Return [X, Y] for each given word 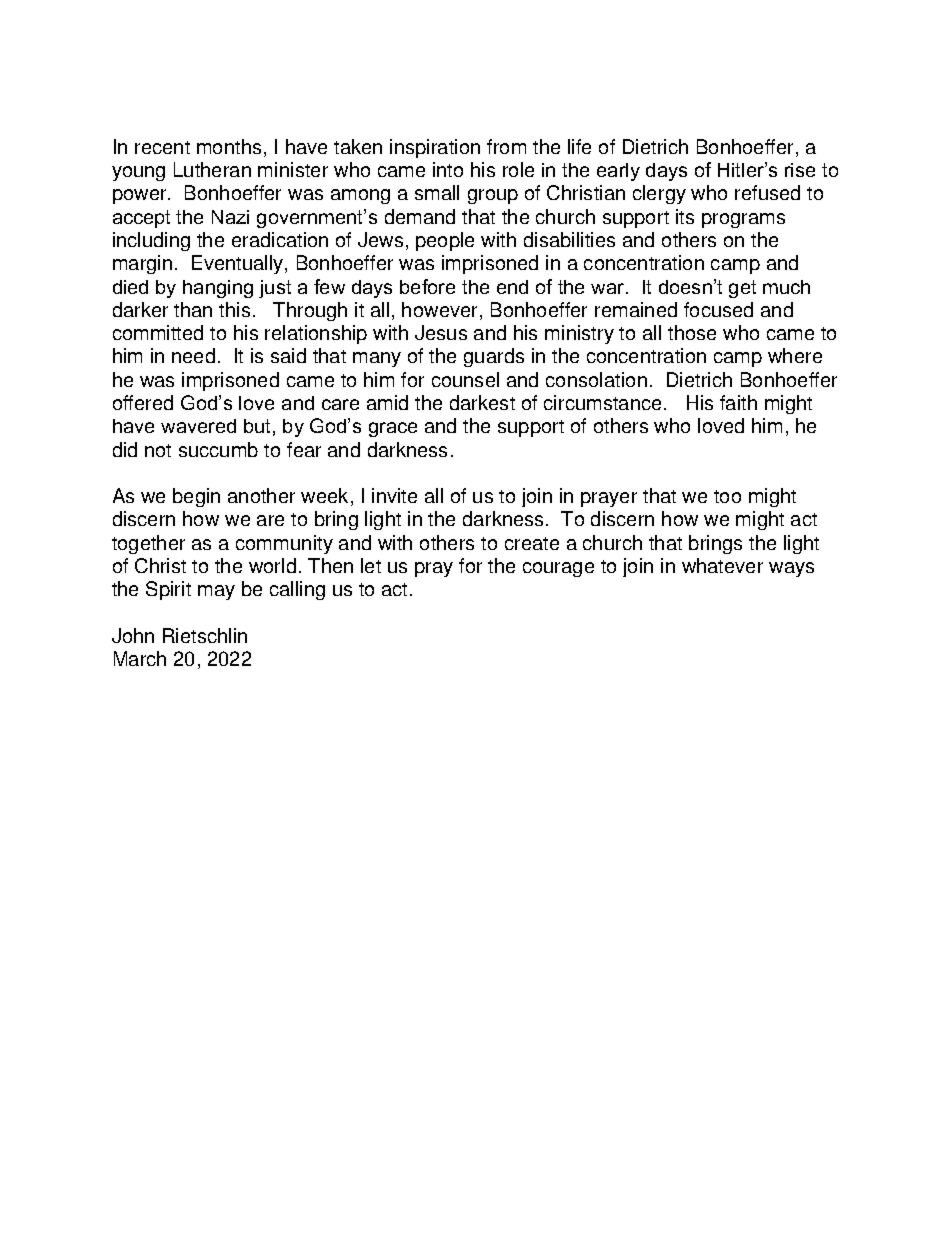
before [427, 286]
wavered [198, 426]
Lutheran [212, 169]
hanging [218, 289]
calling [297, 590]
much [786, 287]
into [448, 169]
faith [738, 402]
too [727, 496]
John [133, 635]
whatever [722, 565]
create [532, 543]
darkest [482, 402]
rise [800, 170]
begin [196, 497]
